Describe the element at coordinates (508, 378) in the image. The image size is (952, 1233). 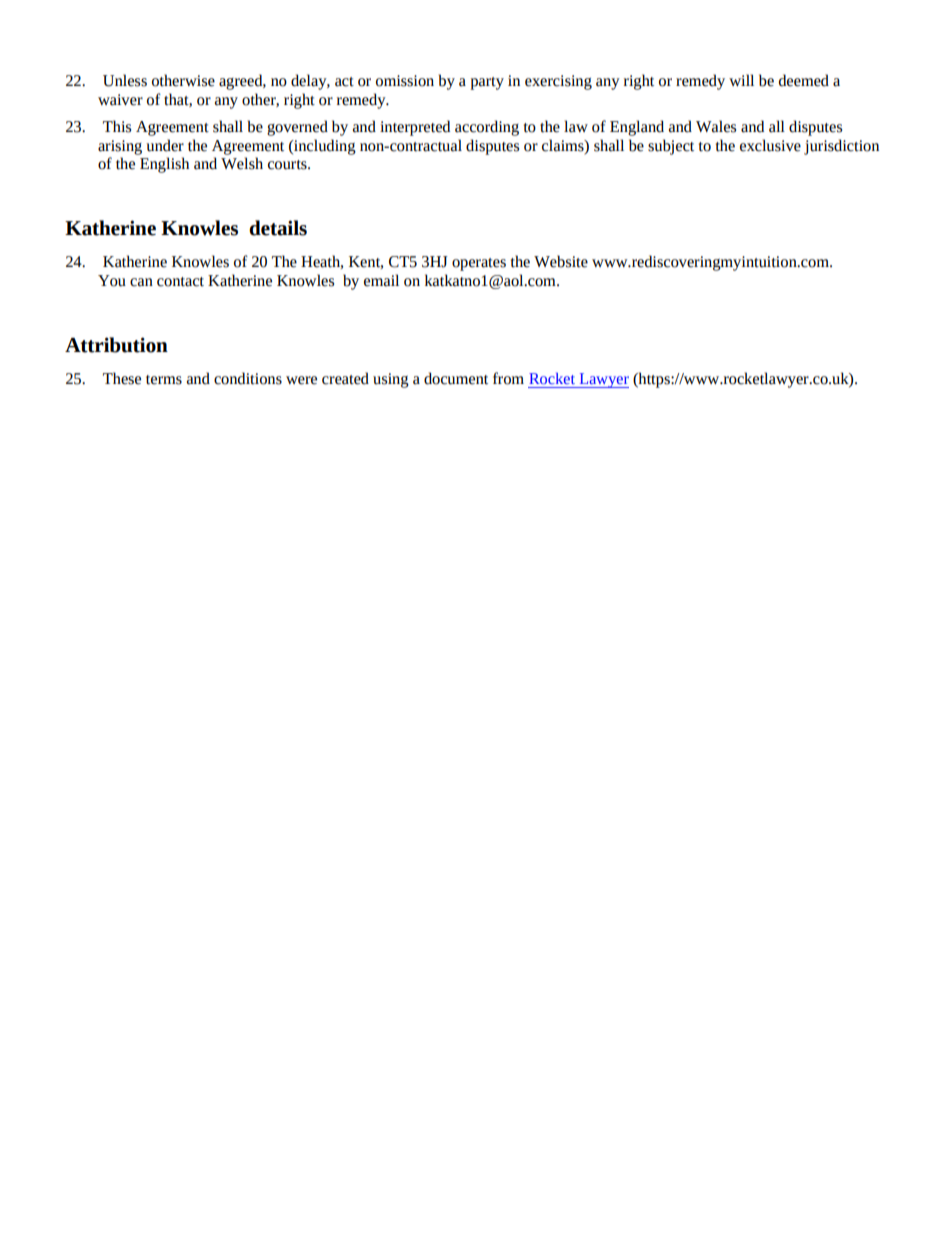
I see `from` at that location.
